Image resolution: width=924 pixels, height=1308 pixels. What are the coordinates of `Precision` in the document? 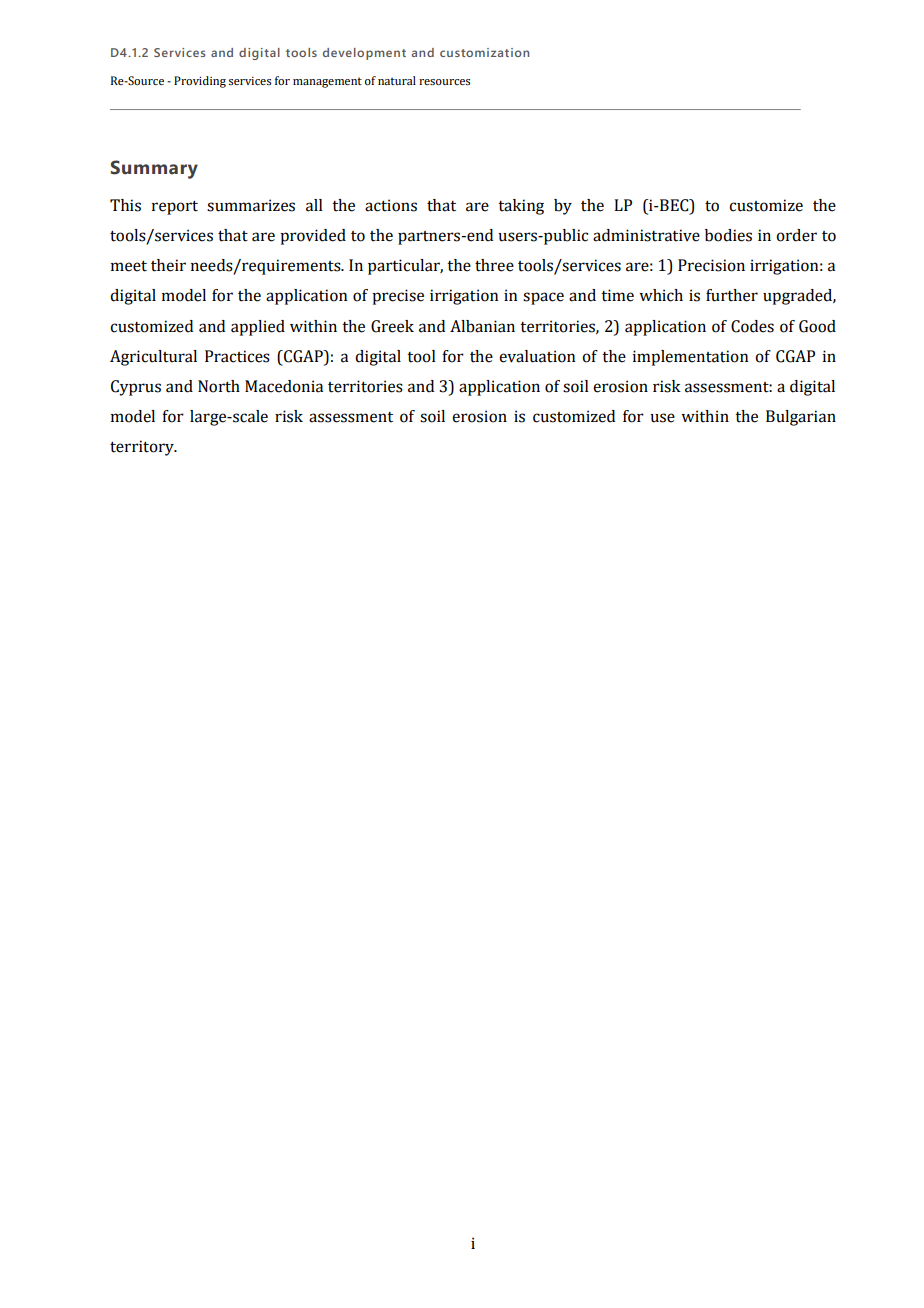 It's located at (711, 265).
